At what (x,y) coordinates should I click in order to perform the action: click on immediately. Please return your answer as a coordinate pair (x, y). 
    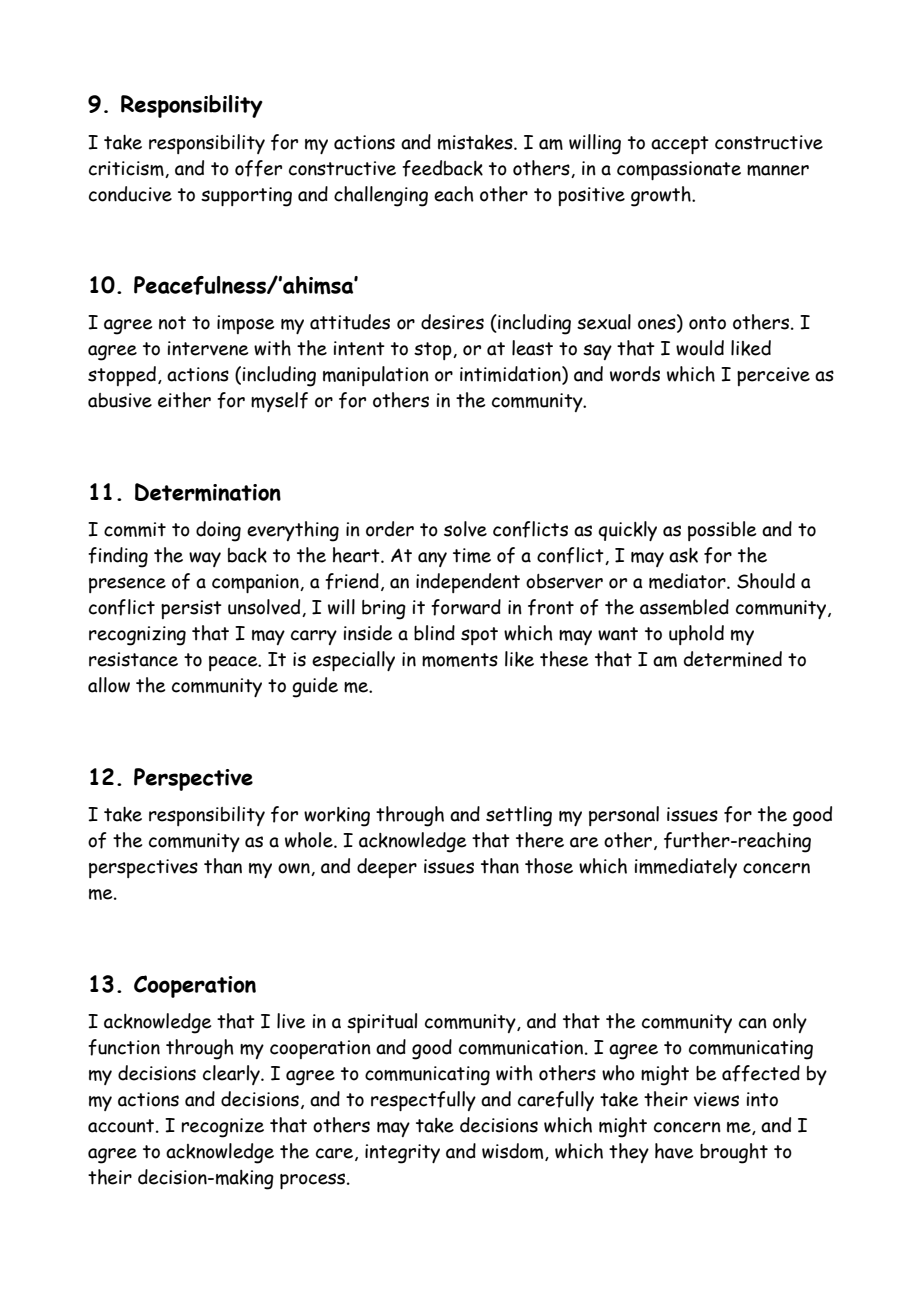
    Looking at the image, I should click on (686, 868).
